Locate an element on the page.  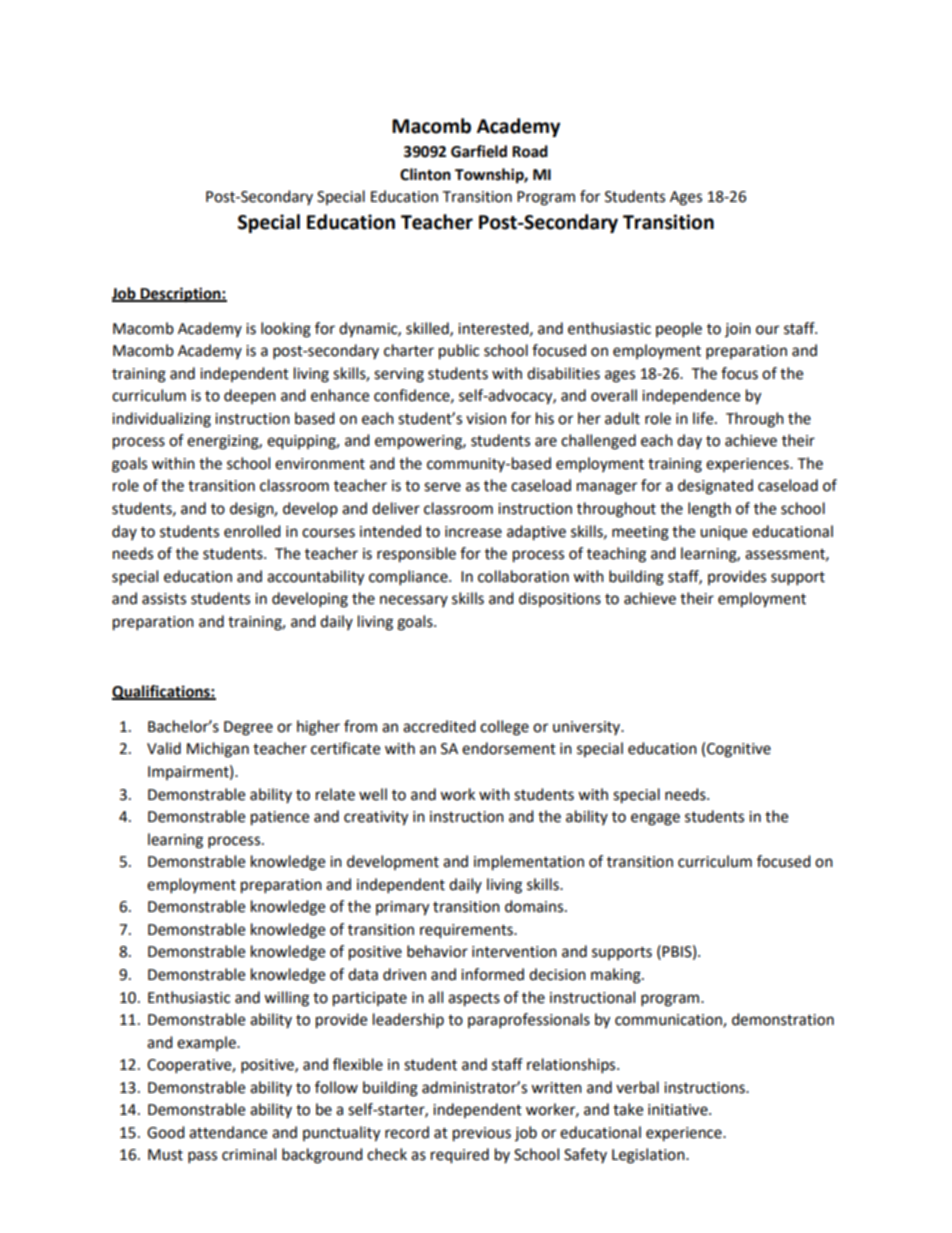
Garfield is located at coordinates (479, 151).
